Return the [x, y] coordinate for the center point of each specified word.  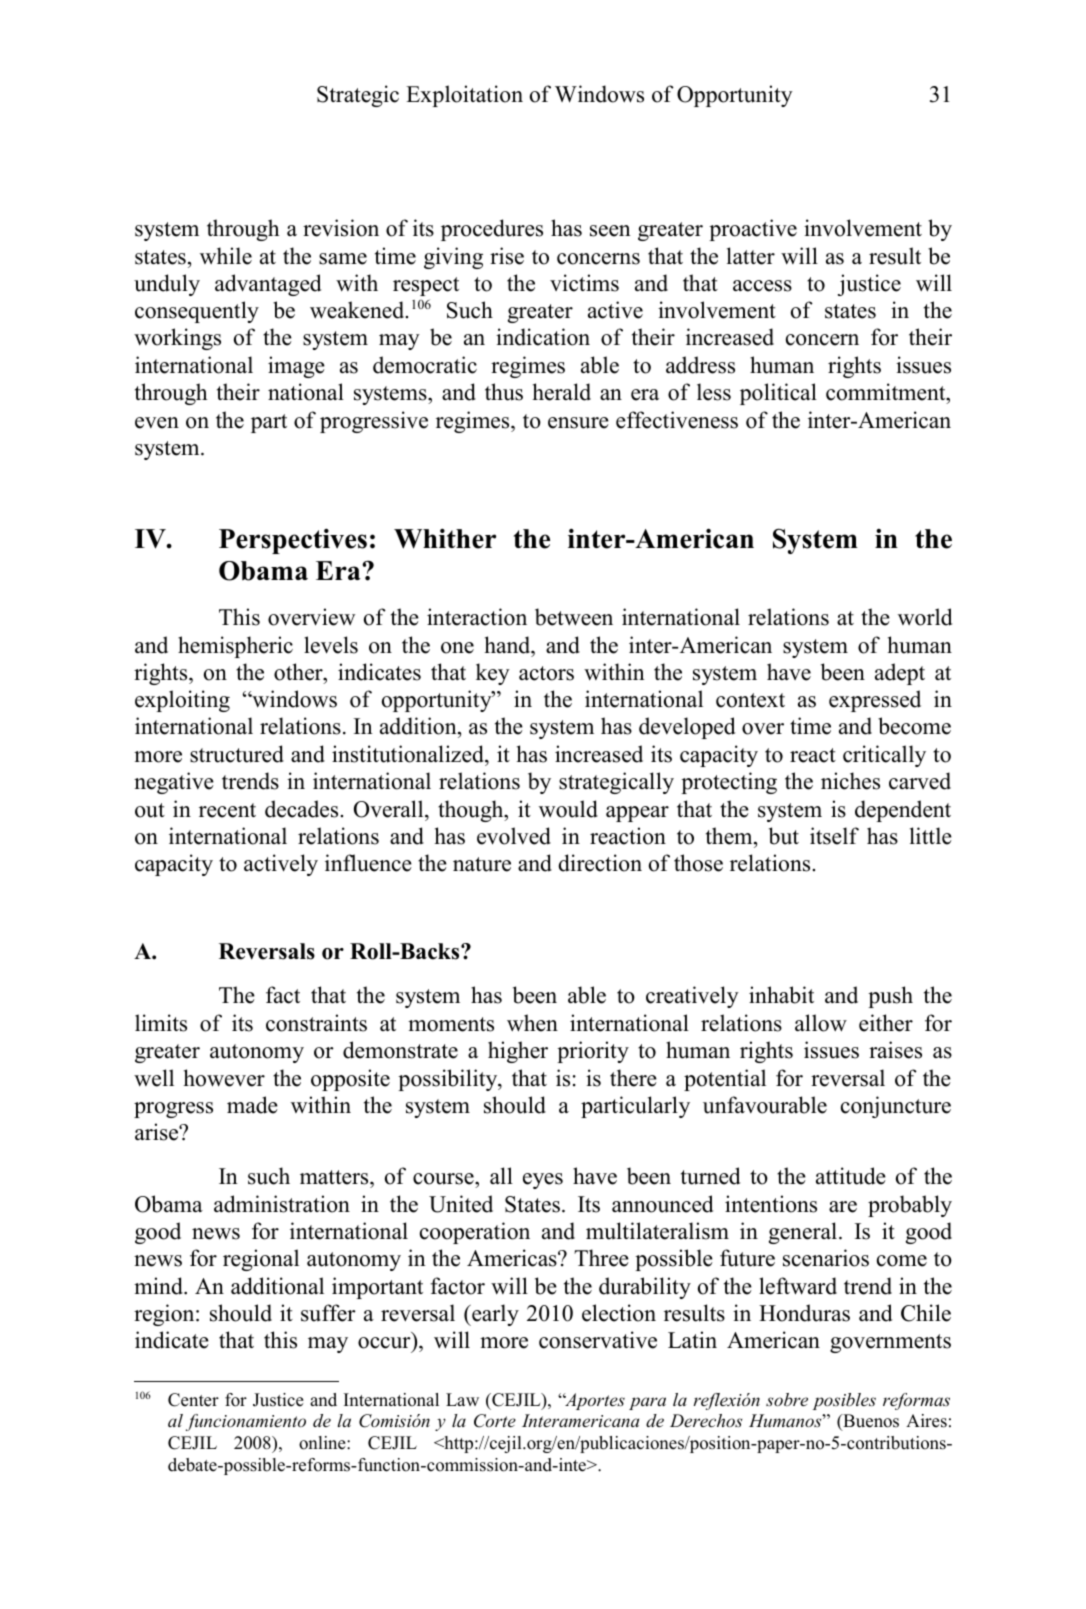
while [226, 256]
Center [193, 1400]
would [568, 809]
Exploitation [464, 96]
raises [895, 1050]
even [157, 423]
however [224, 1078]
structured [237, 754]
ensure [578, 423]
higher [518, 1052]
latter [751, 256]
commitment [887, 392]
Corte [495, 1421]
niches [850, 781]
